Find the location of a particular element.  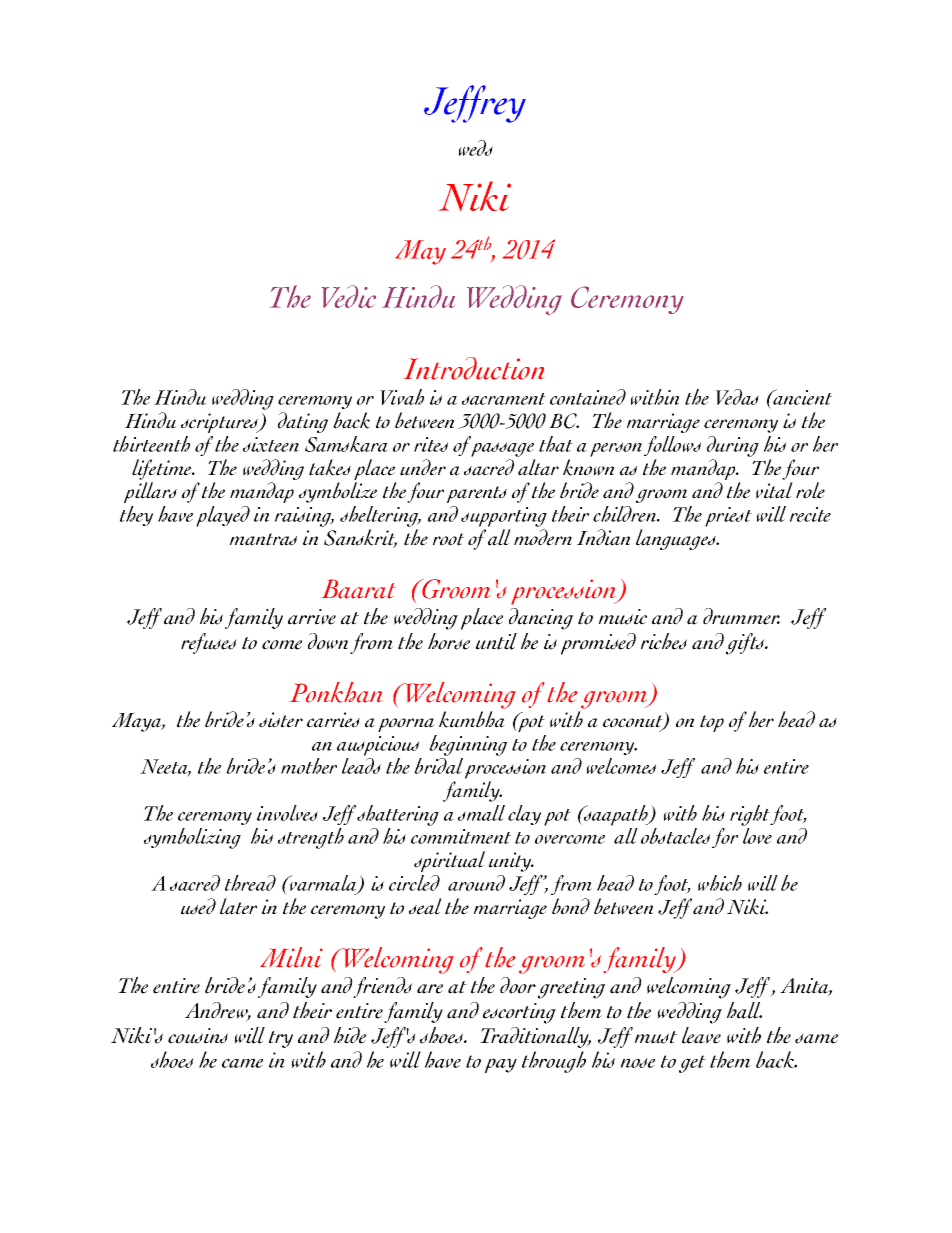

right is located at coordinates (751, 815).
